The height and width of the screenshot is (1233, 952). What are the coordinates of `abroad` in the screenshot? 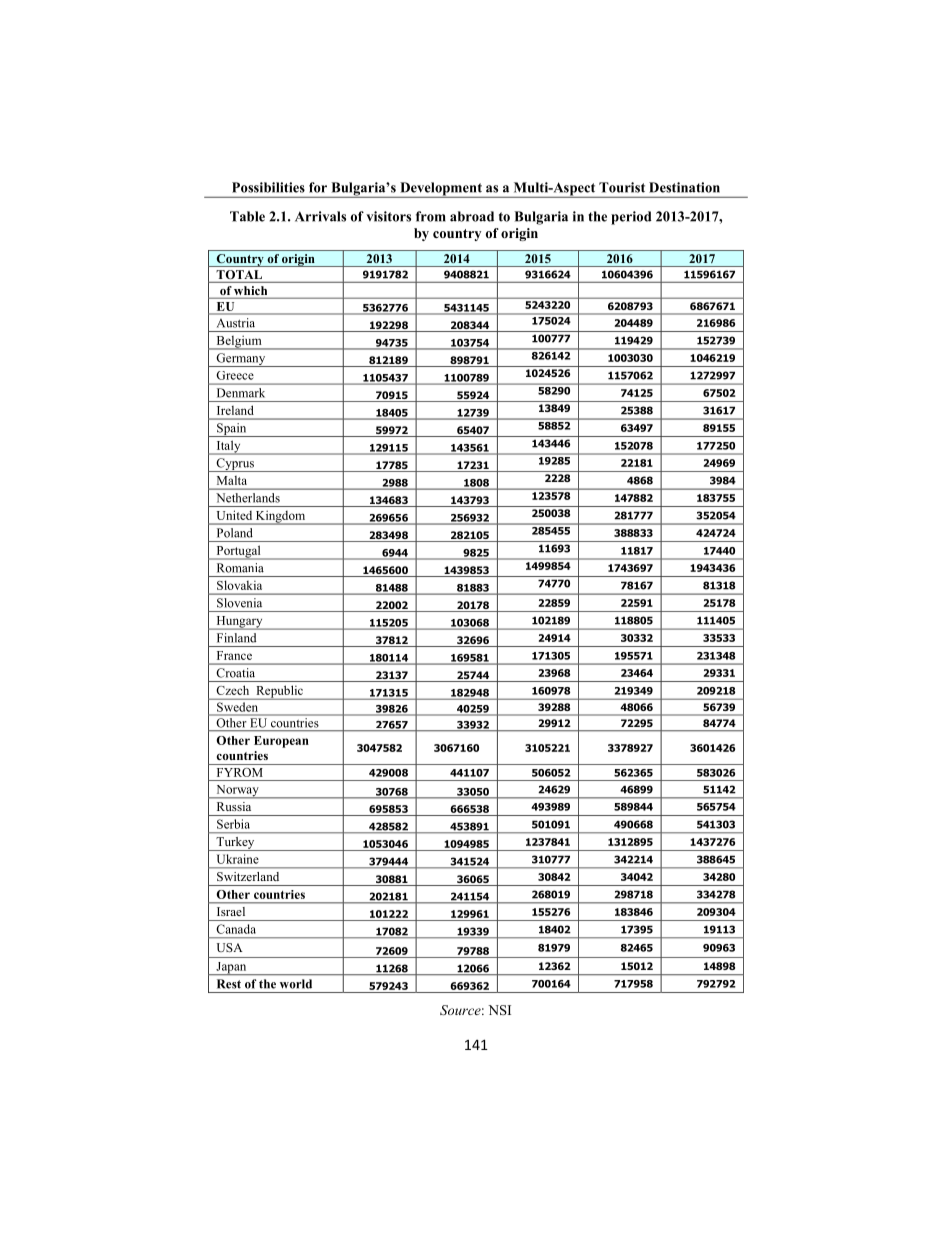 It's located at (472, 216).
